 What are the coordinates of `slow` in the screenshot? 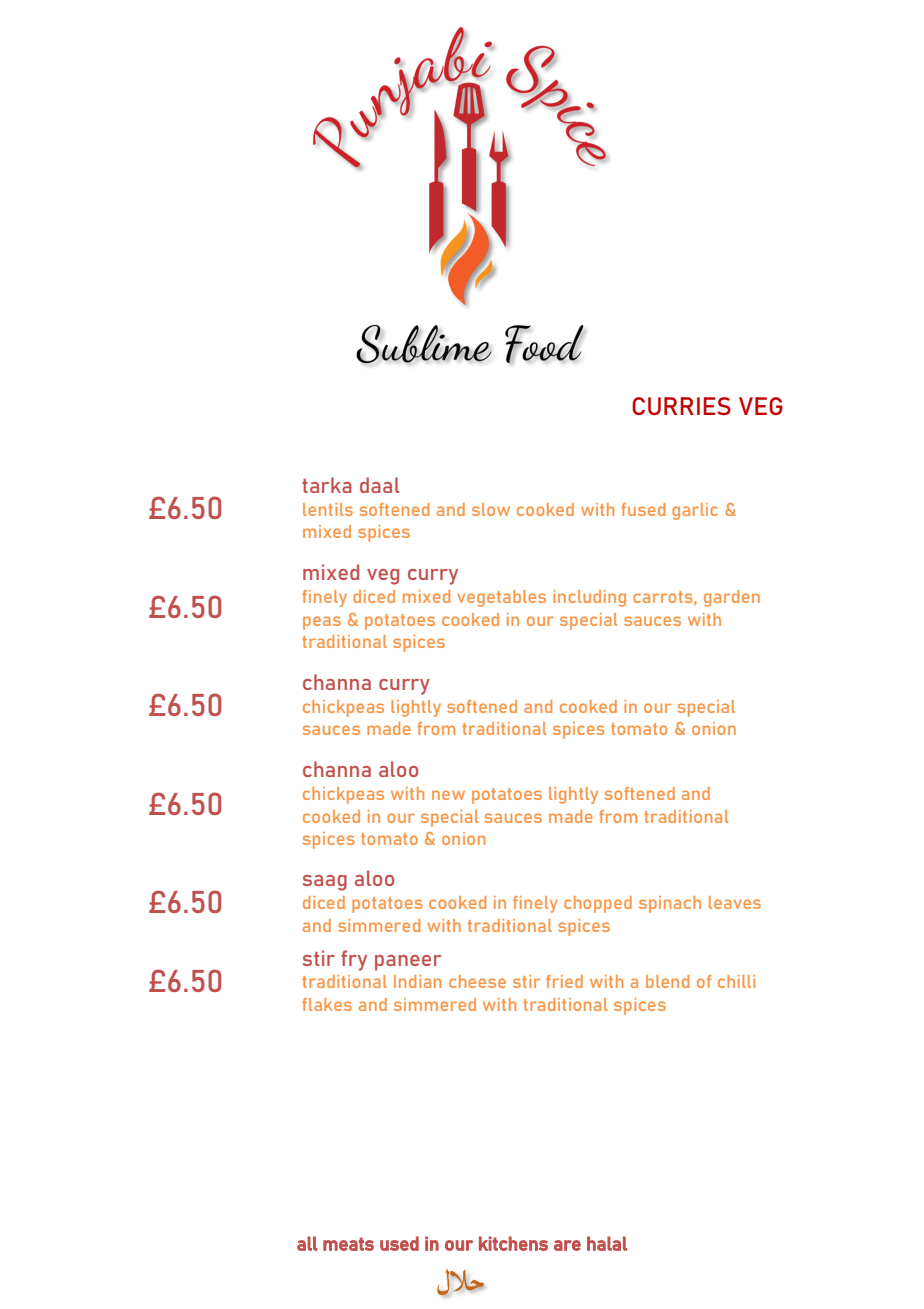 It's located at (491, 509).
